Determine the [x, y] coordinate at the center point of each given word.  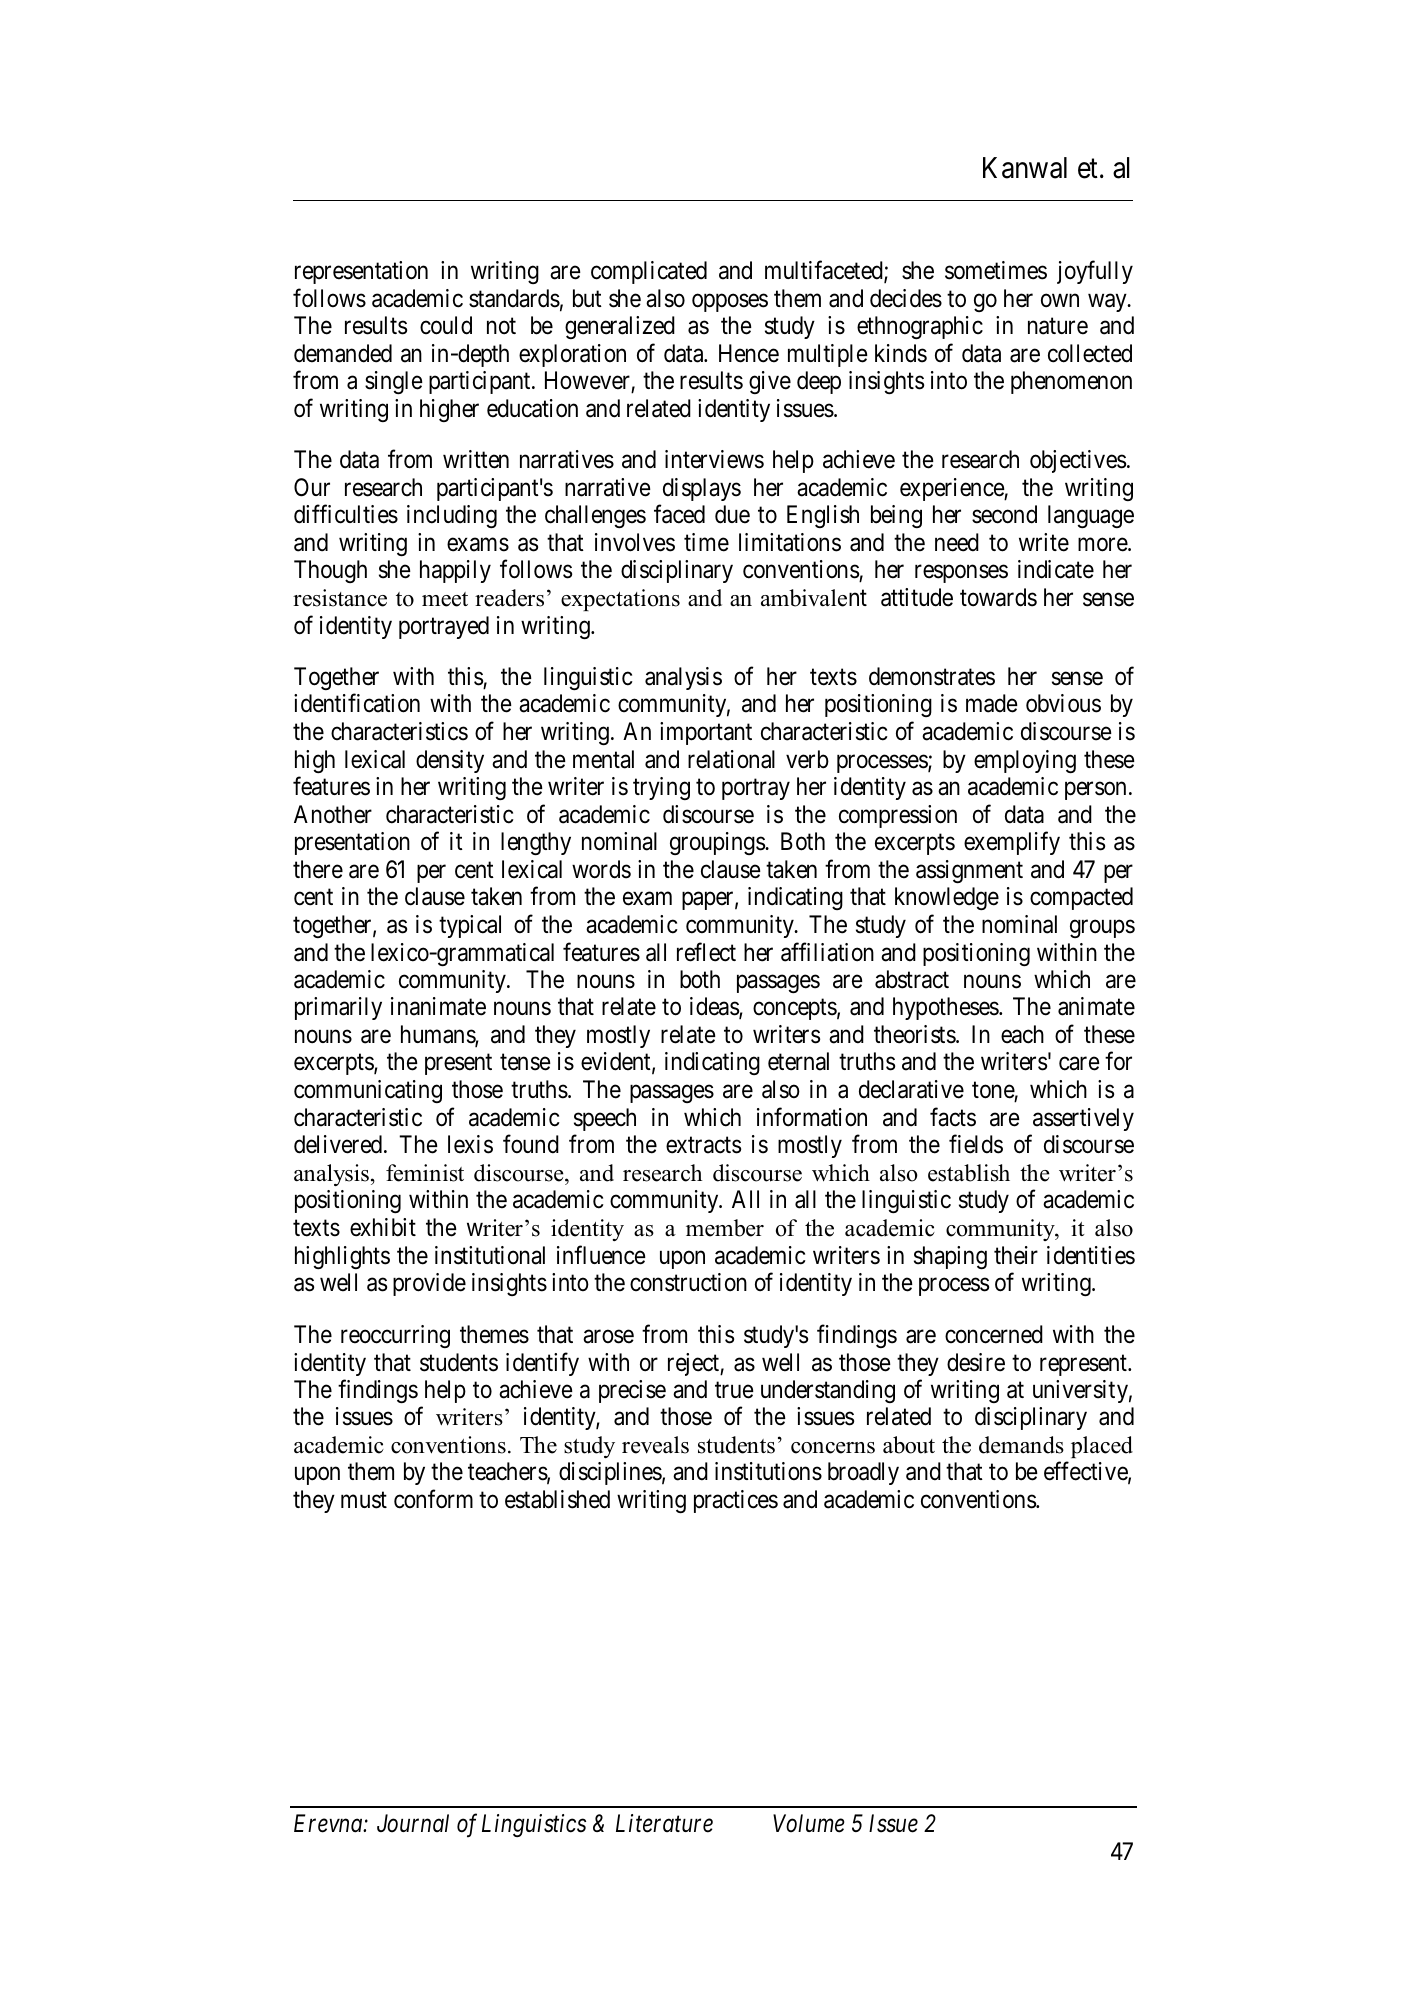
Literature [664, 1823]
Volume [809, 1823]
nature [1058, 326]
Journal [413, 1823]
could [446, 325]
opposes [730, 302]
